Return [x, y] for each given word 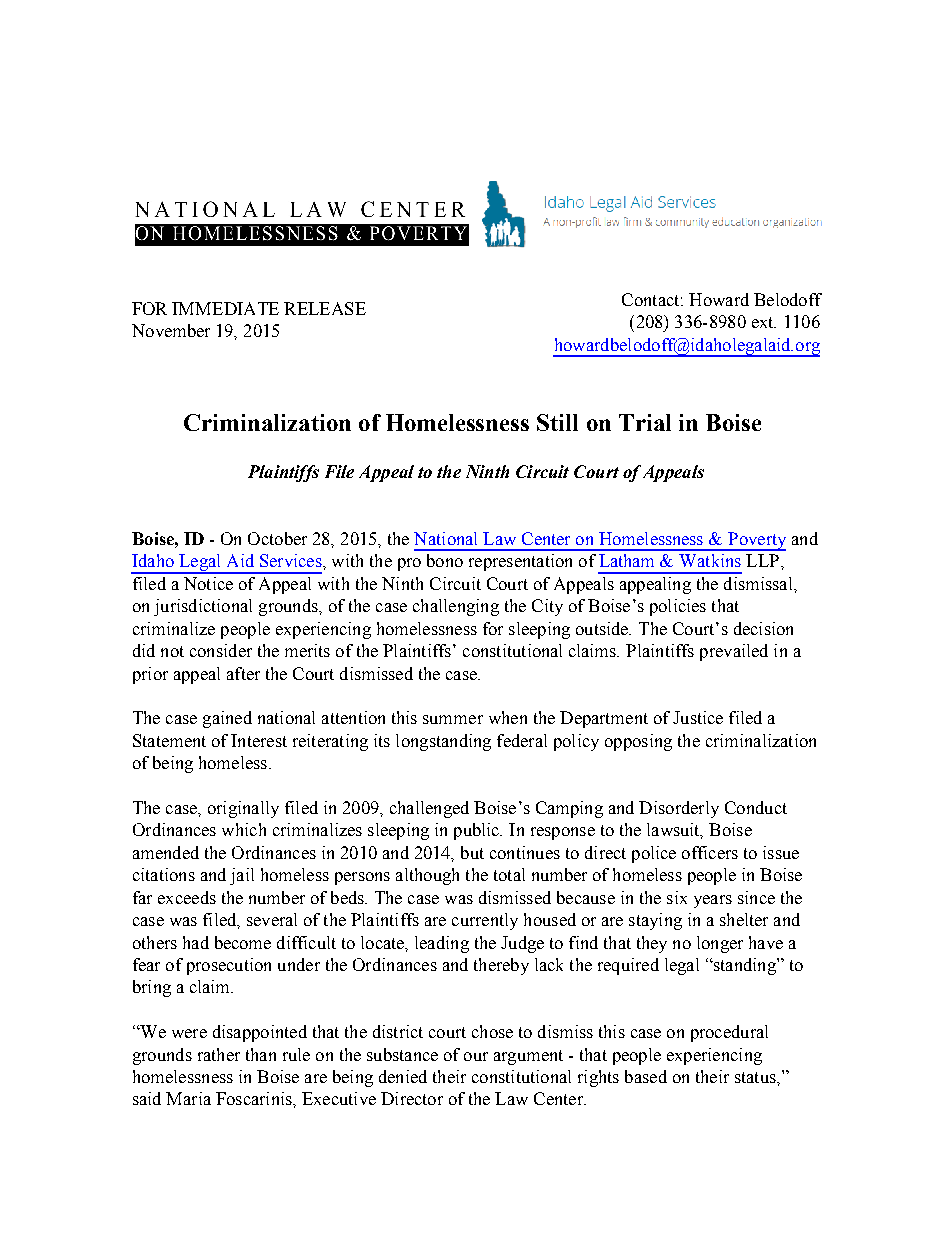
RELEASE [325, 308]
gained [227, 719]
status [756, 1077]
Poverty [756, 541]
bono [445, 560]
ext [764, 322]
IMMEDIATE [225, 308]
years [713, 901]
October [277, 538]
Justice [698, 717]
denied [403, 1076]
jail [242, 876]
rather [219, 1054]
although [427, 876]
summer [453, 719]
